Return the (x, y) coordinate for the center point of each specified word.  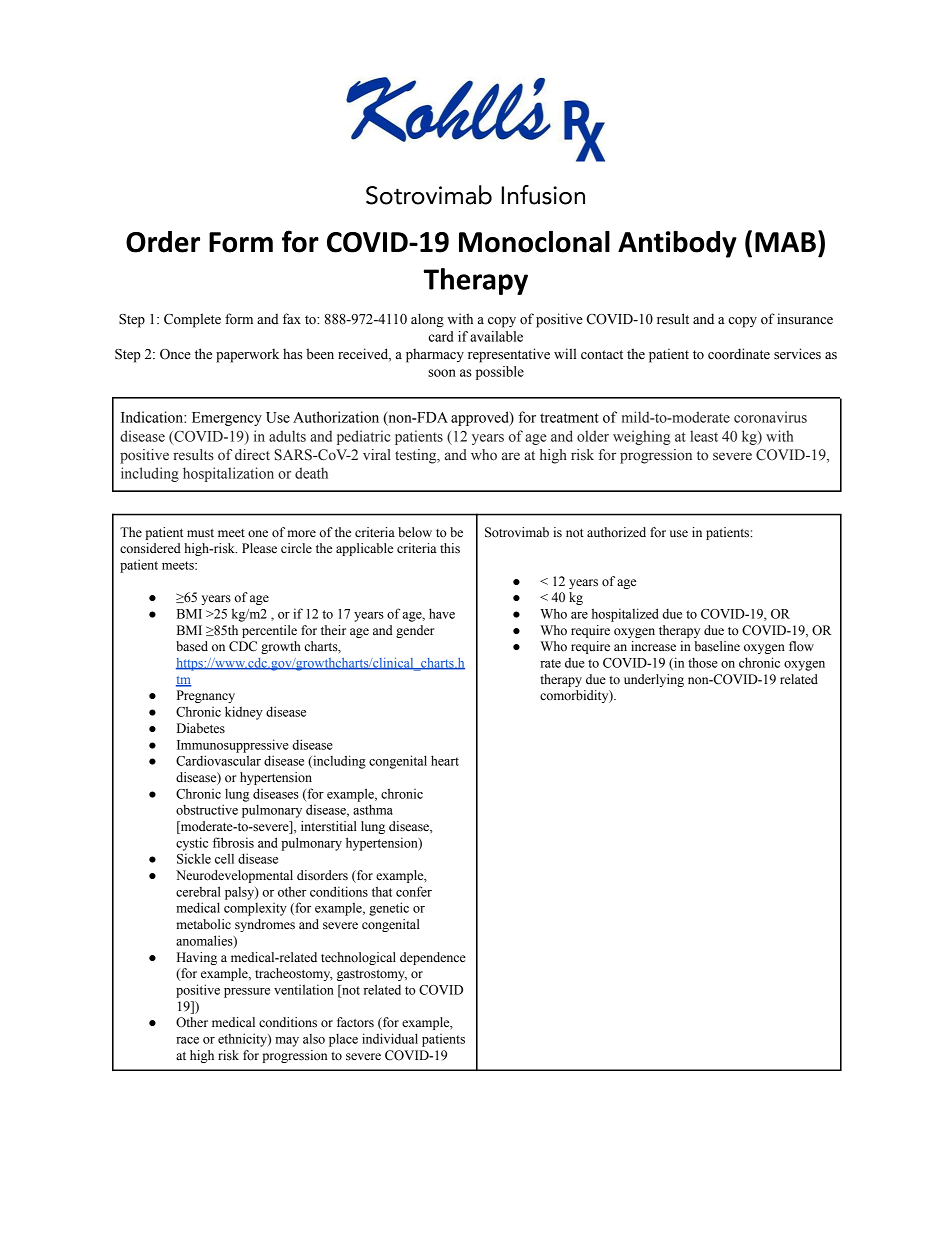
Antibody (677, 244)
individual (390, 1038)
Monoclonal (534, 241)
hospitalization (228, 474)
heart (445, 760)
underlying (654, 680)
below (415, 532)
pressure (247, 993)
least (704, 436)
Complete (192, 320)
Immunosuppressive (232, 746)
